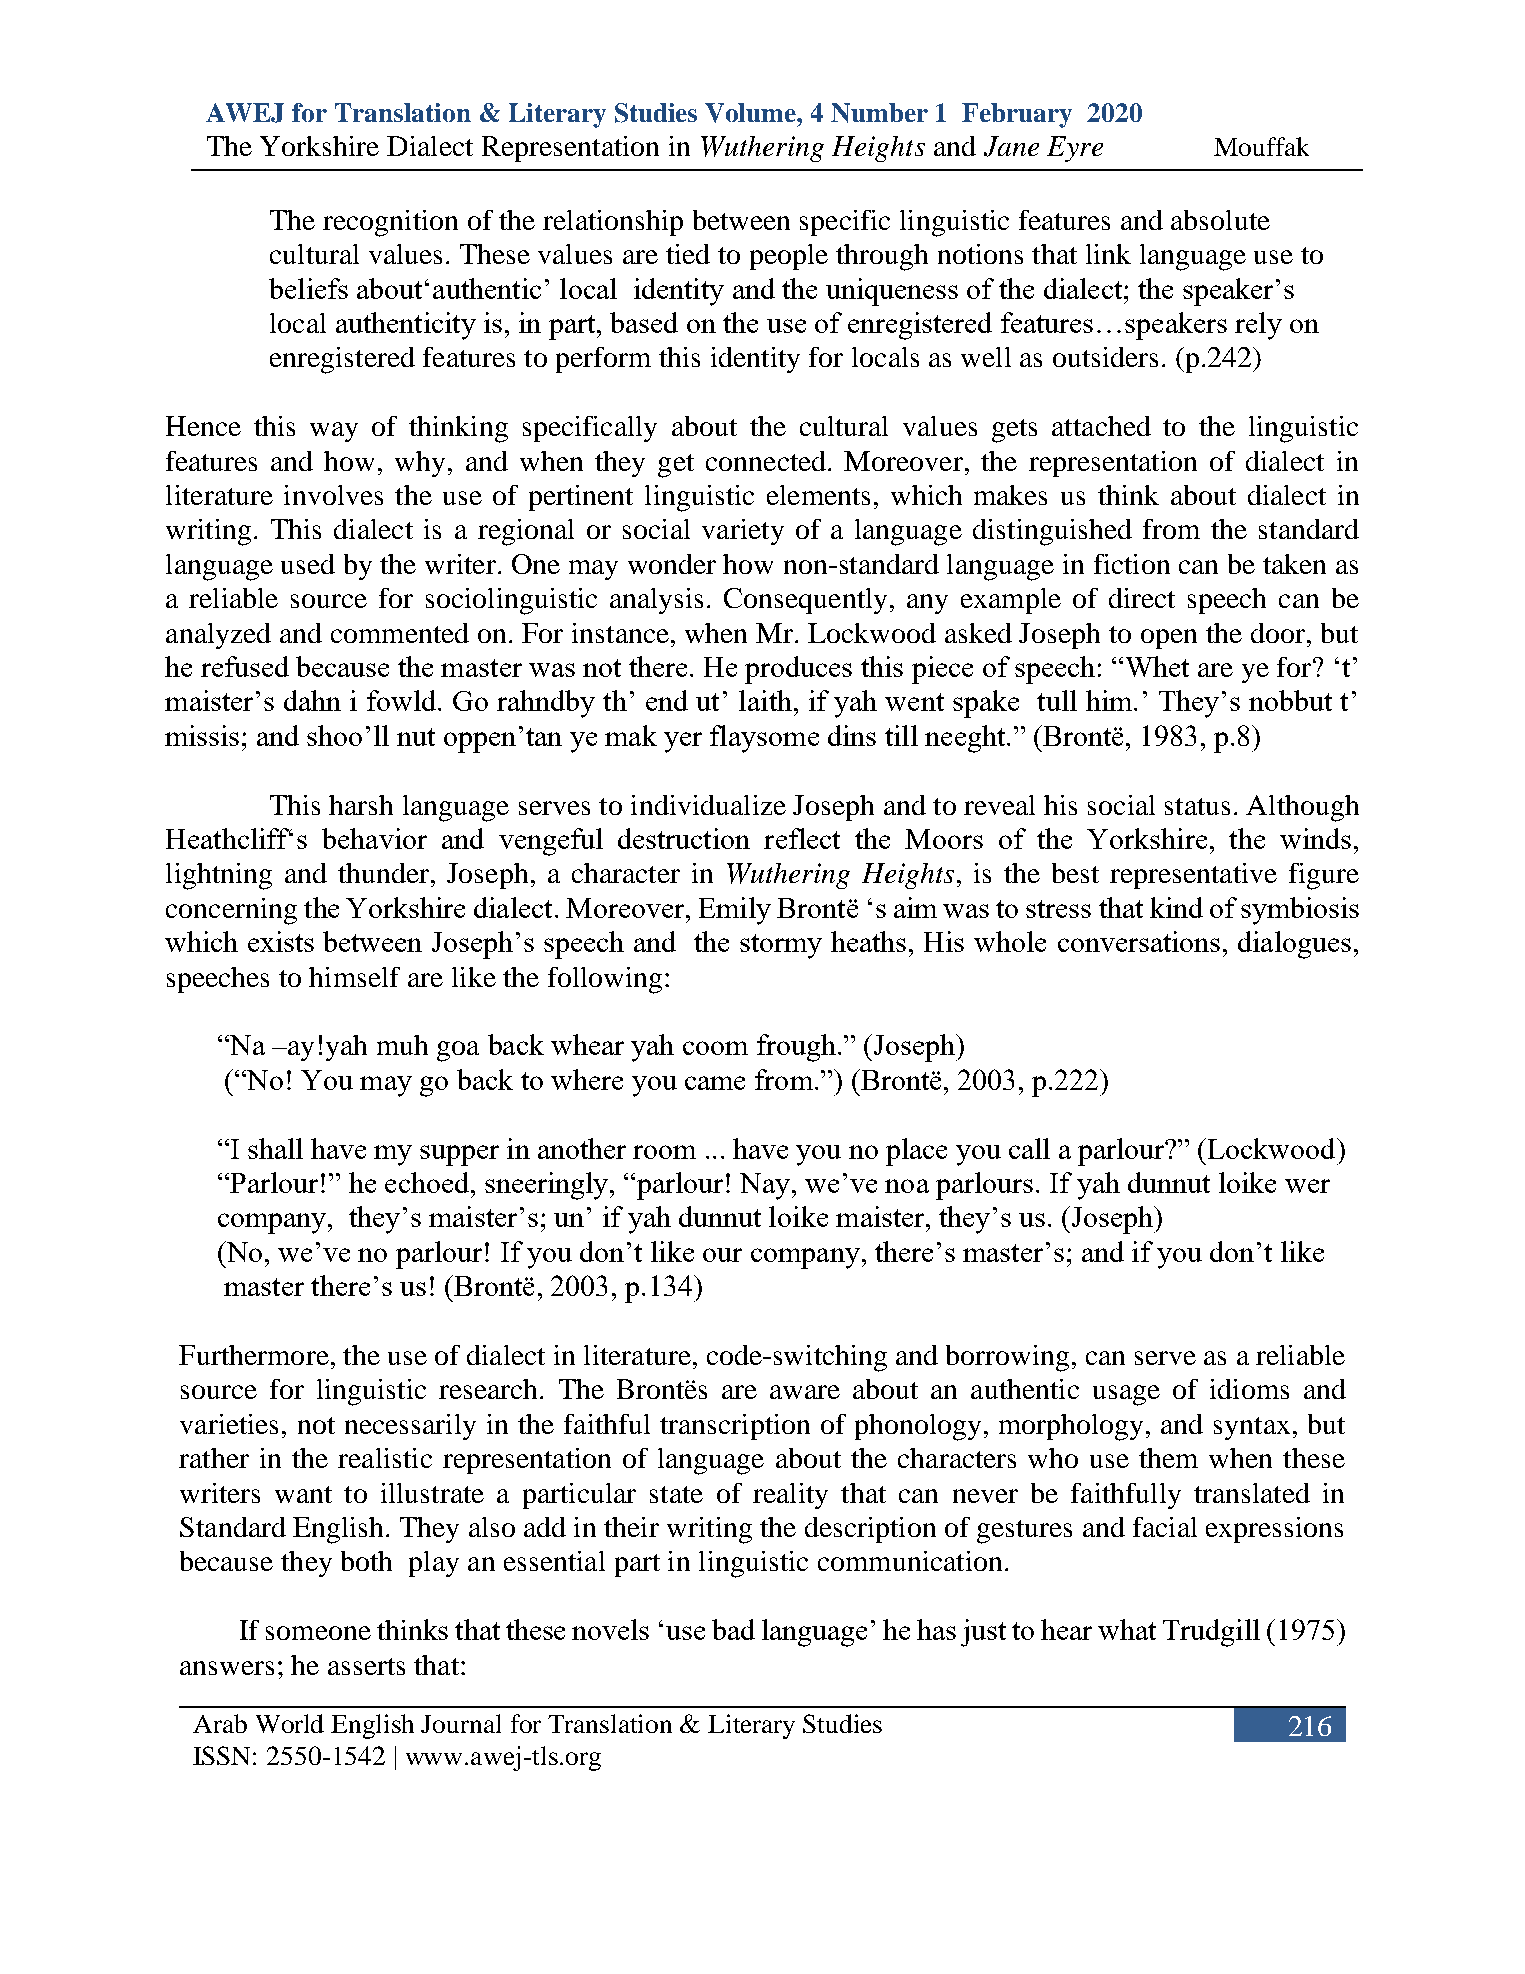 Image resolution: width=1525 pixels, height=1974 pixels. I want to click on variety, so click(743, 532).
